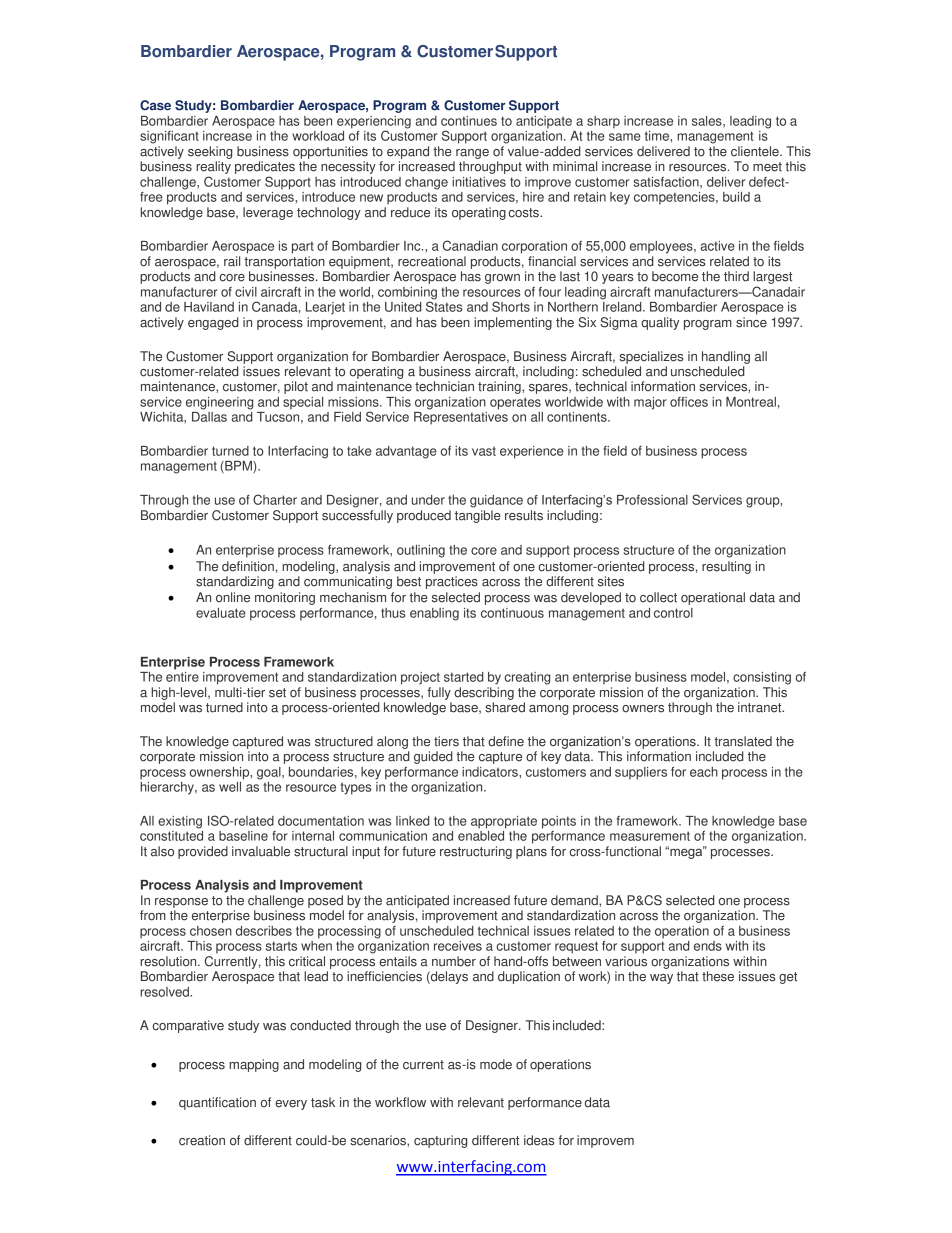 The height and width of the document is (1233, 952). I want to click on ends, so click(708, 946).
